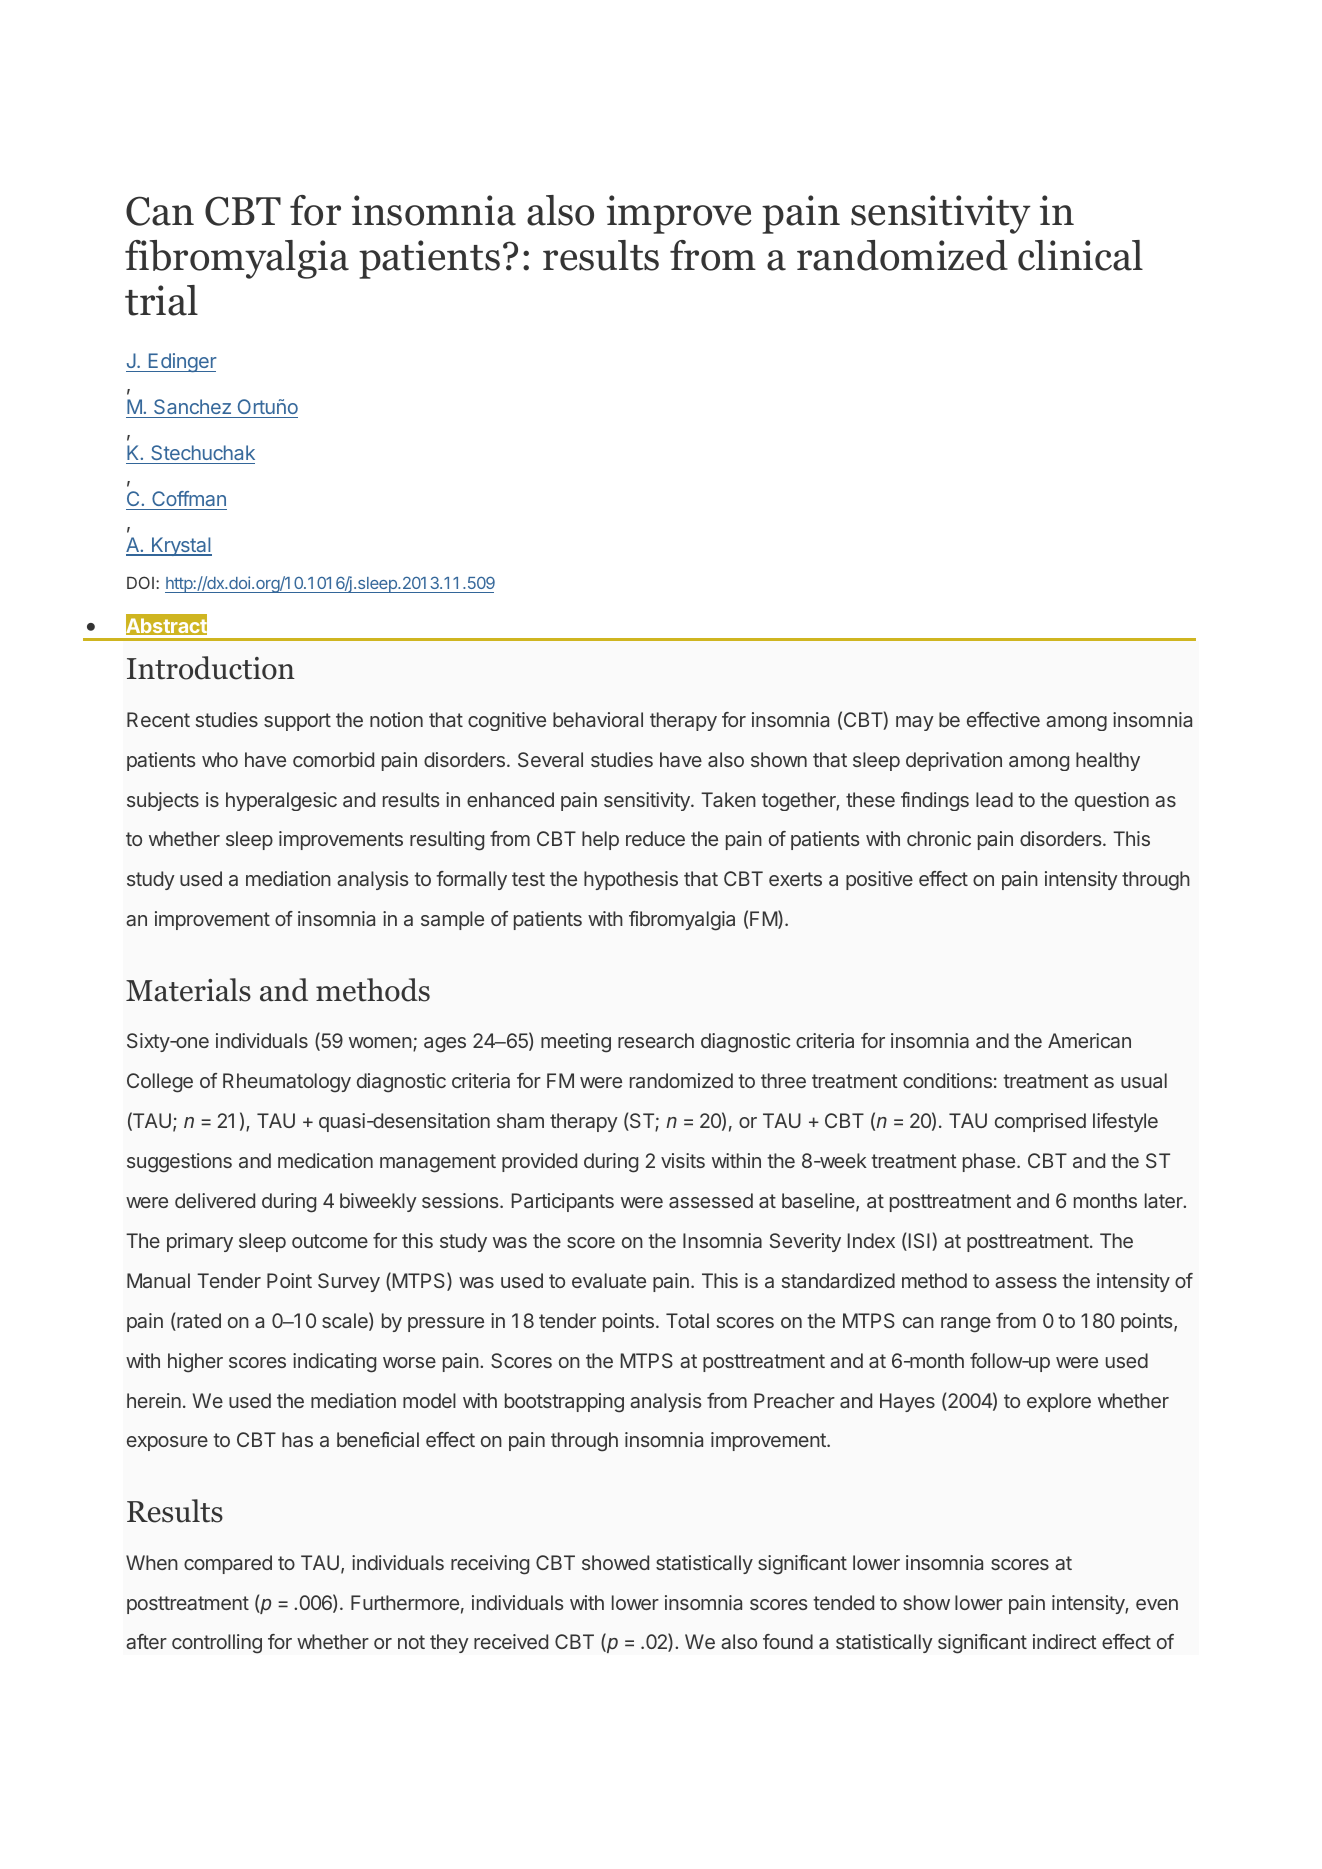 The image size is (1322, 1869). Describe the element at coordinates (915, 723) in the screenshot. I see `may` at that location.
